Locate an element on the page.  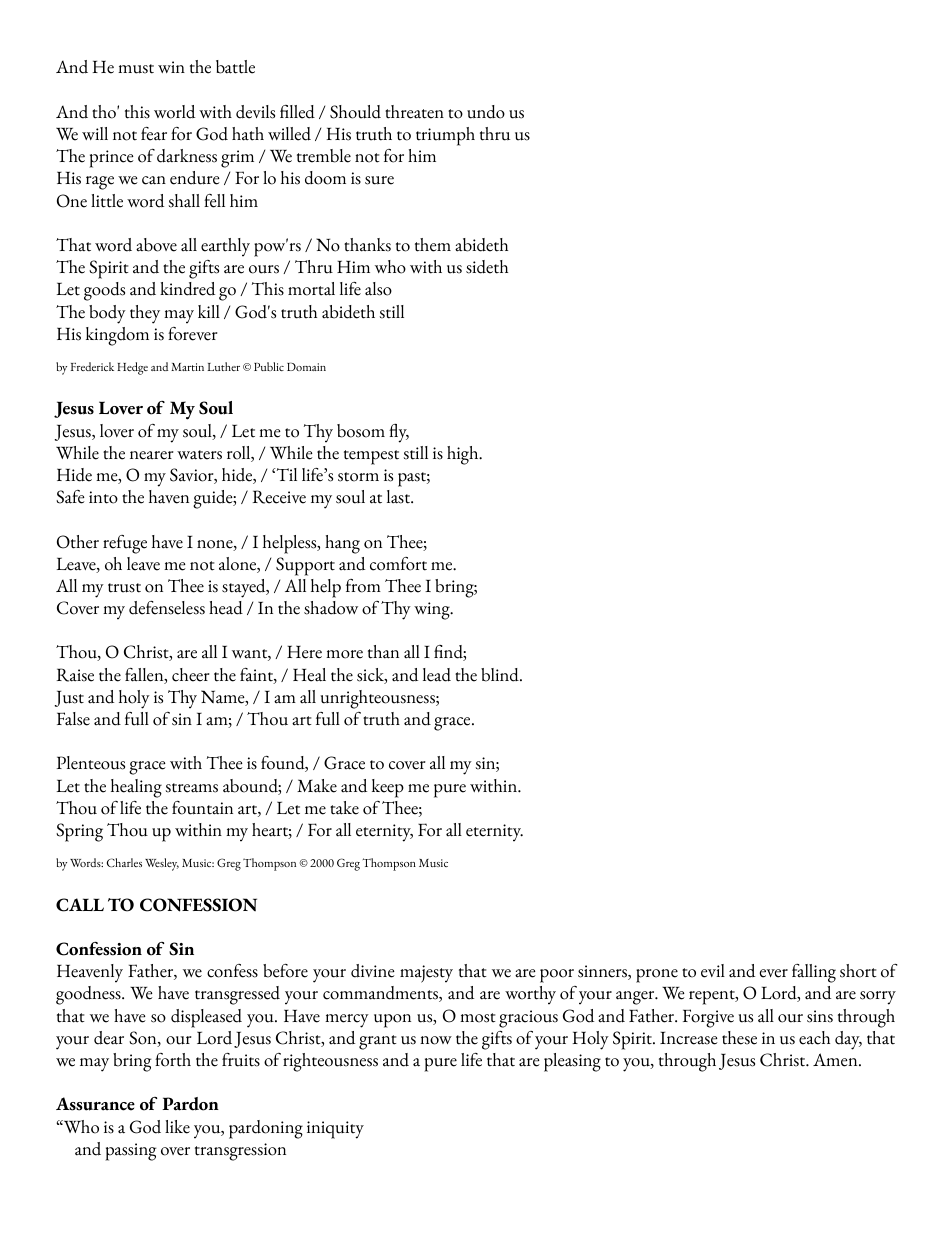
blind is located at coordinates (501, 675).
